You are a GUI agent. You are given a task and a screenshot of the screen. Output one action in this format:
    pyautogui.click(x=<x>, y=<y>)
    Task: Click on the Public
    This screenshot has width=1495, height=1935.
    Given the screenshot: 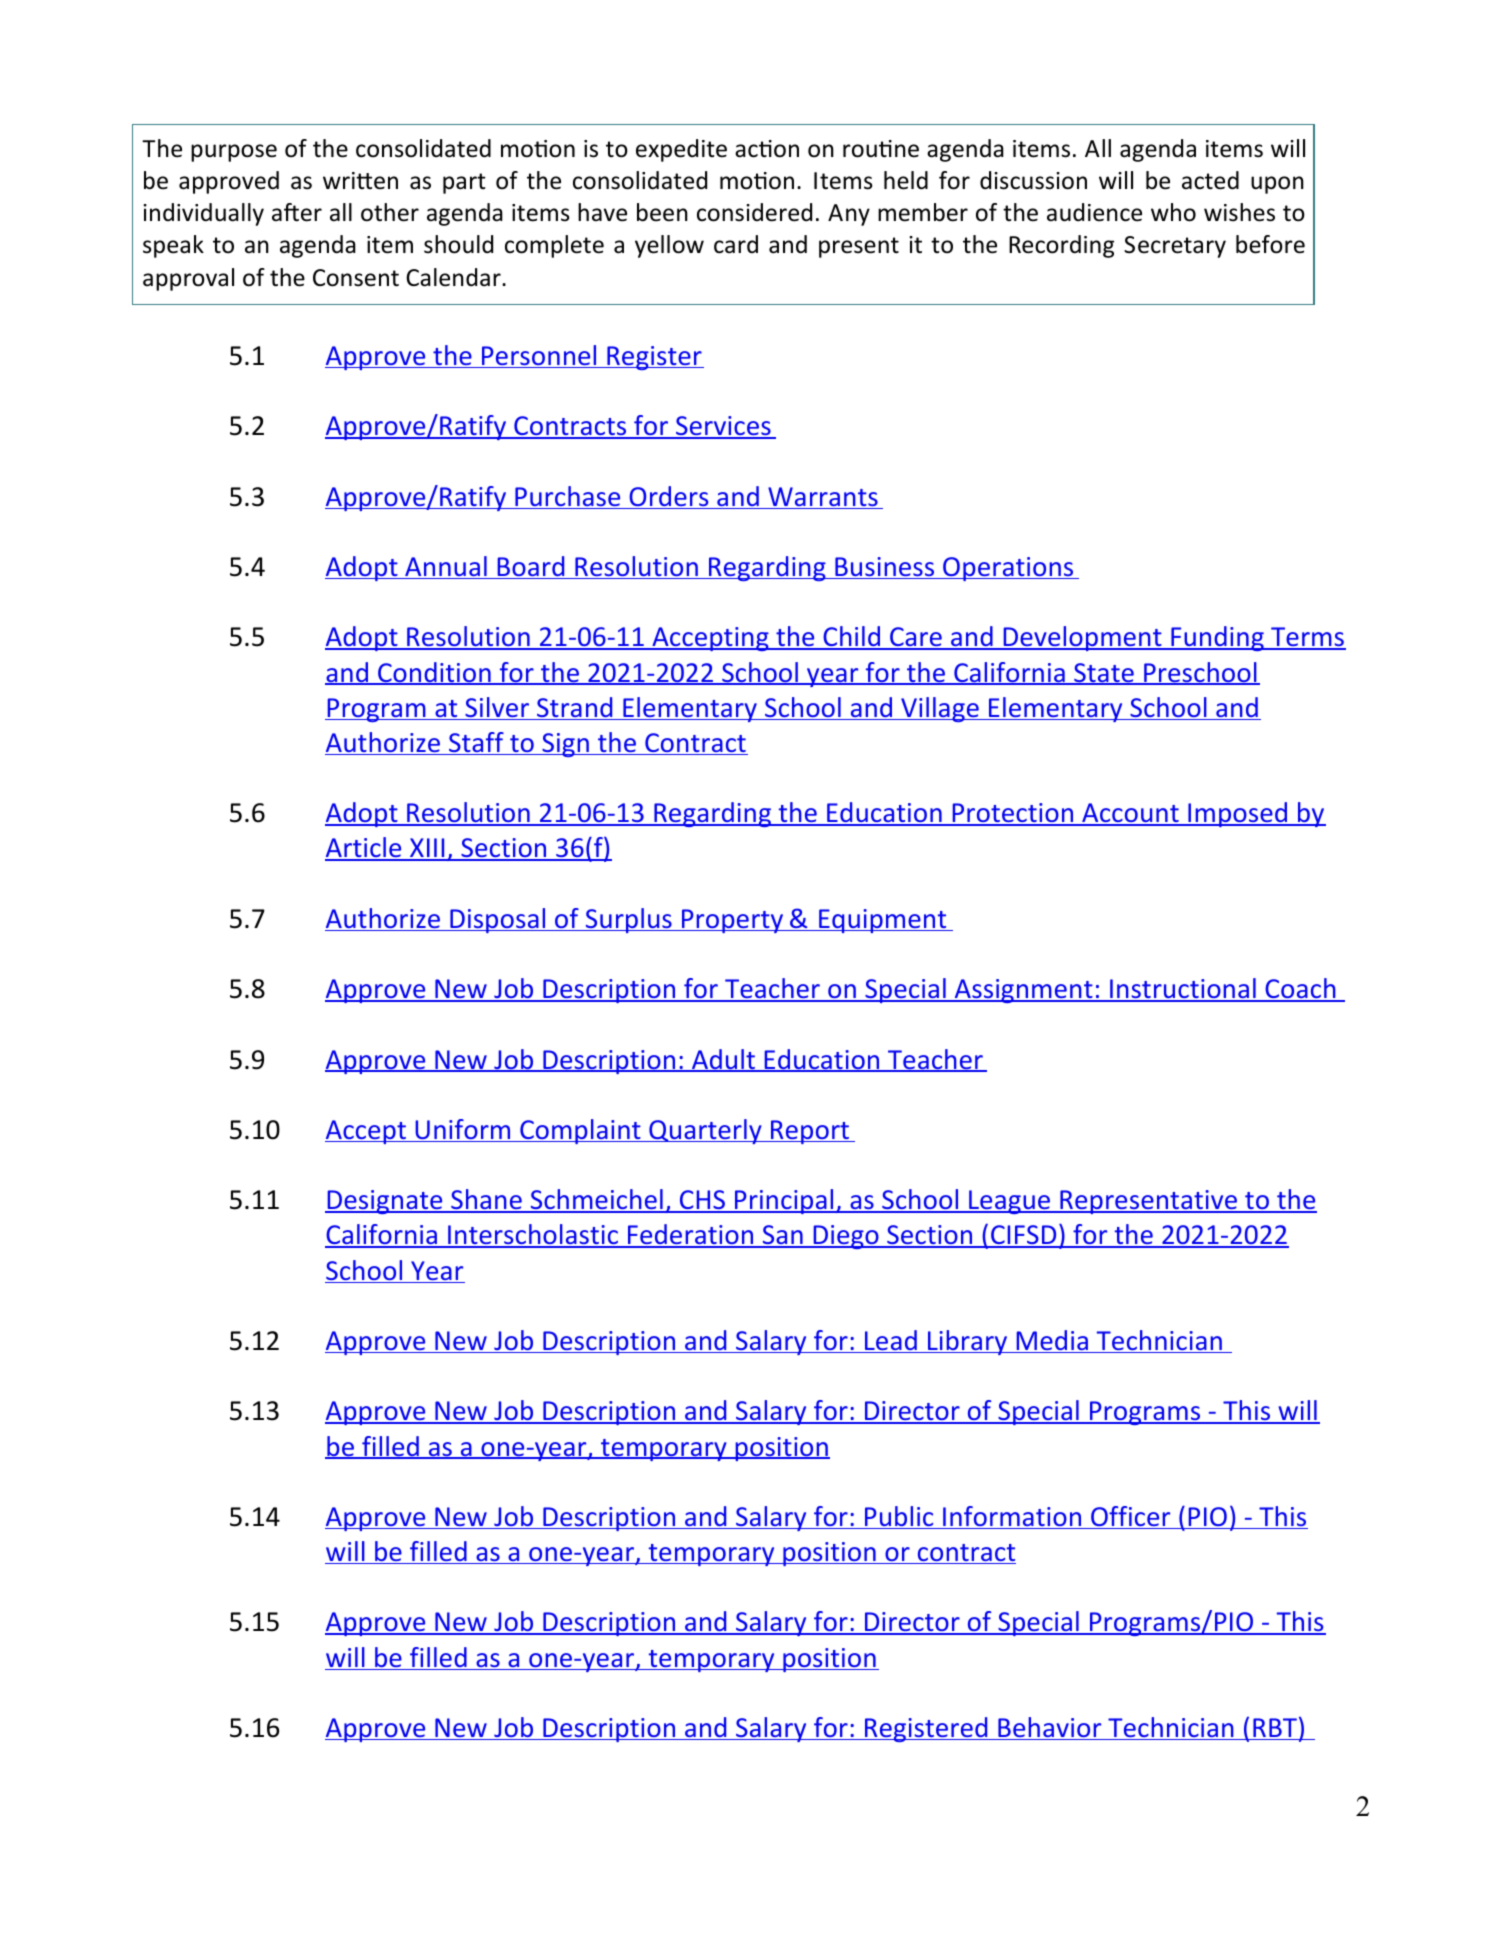 What is the action you would take?
    pyautogui.click(x=899, y=1517)
